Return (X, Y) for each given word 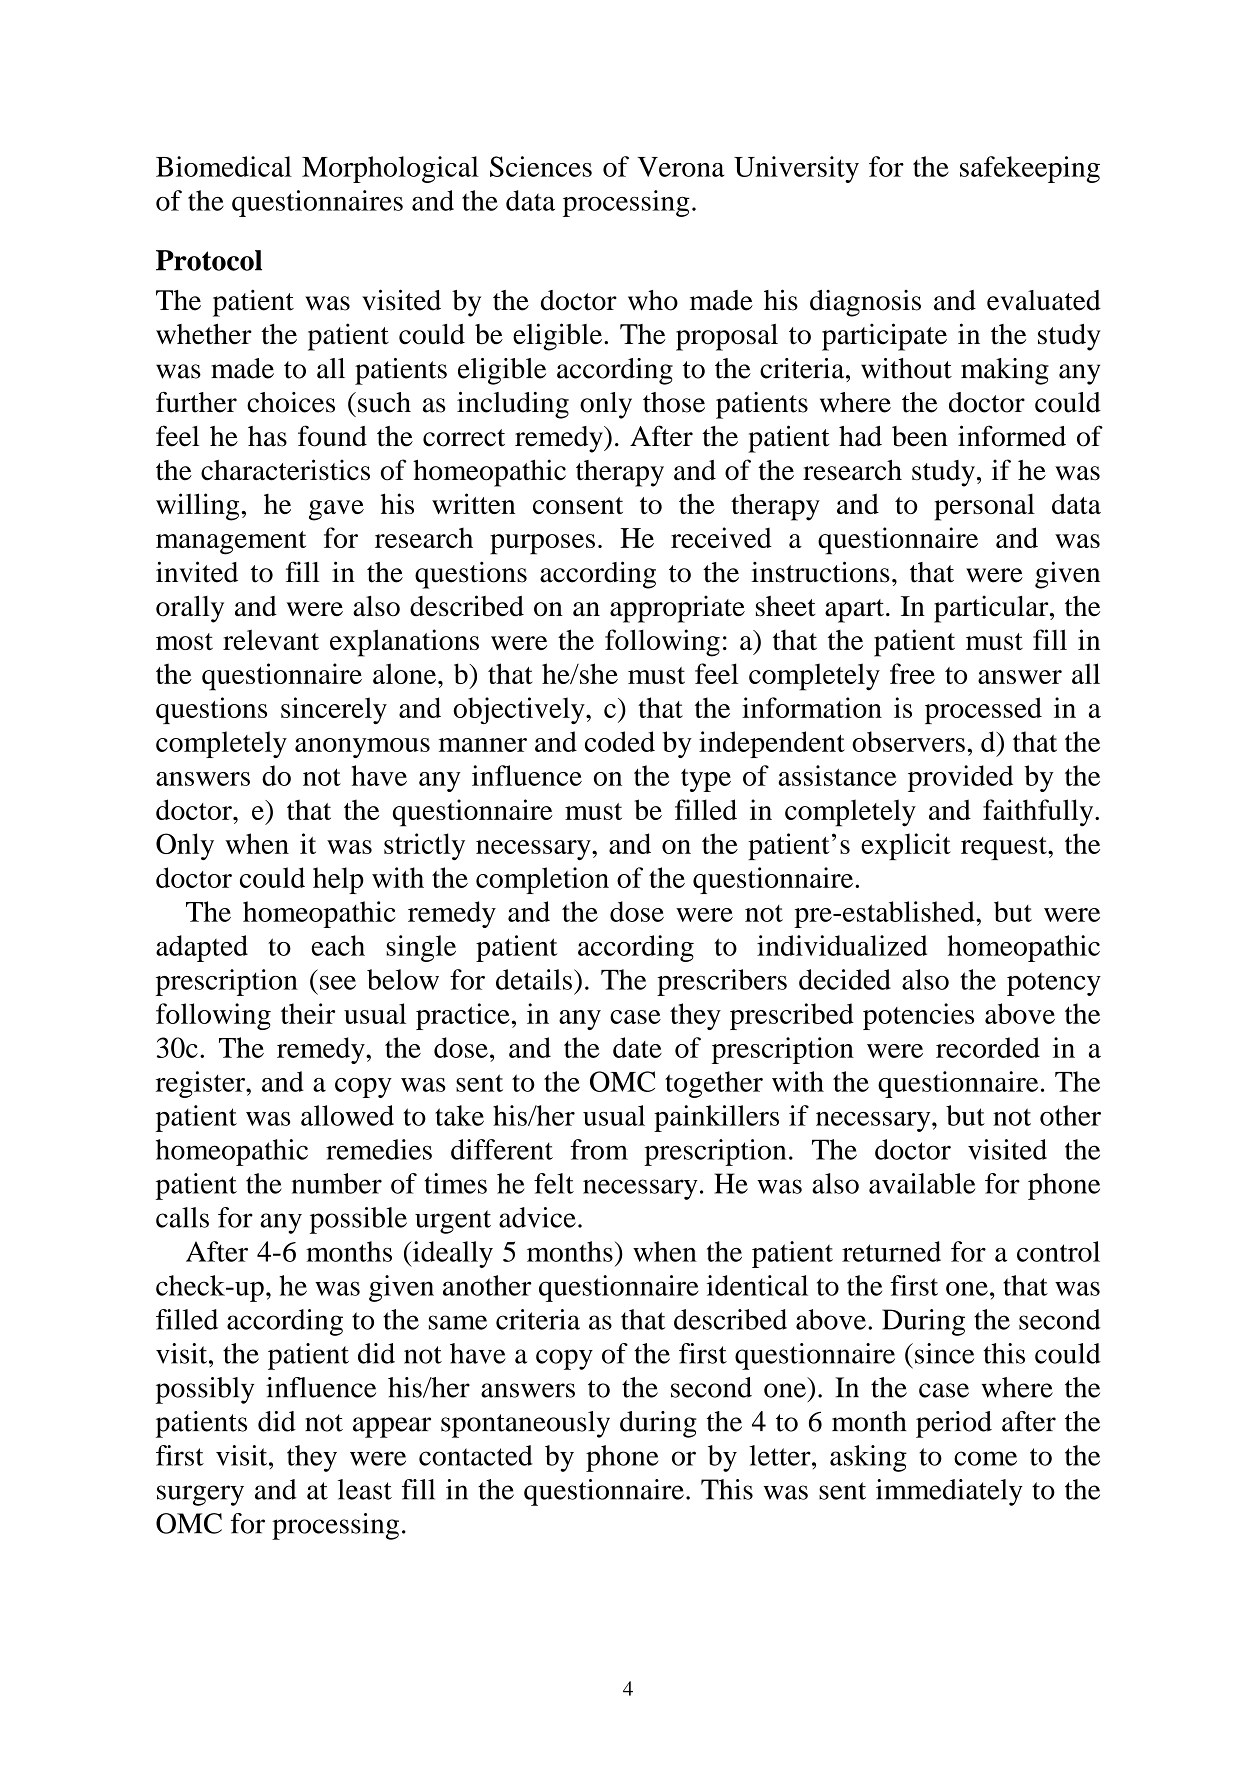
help (338, 880)
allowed (347, 1115)
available (922, 1183)
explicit (906, 846)
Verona (681, 167)
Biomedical (224, 166)
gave (336, 510)
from (599, 1149)
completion (542, 880)
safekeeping (1030, 169)
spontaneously (525, 1424)
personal (985, 507)
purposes (542, 544)
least (365, 1489)
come (985, 1458)
